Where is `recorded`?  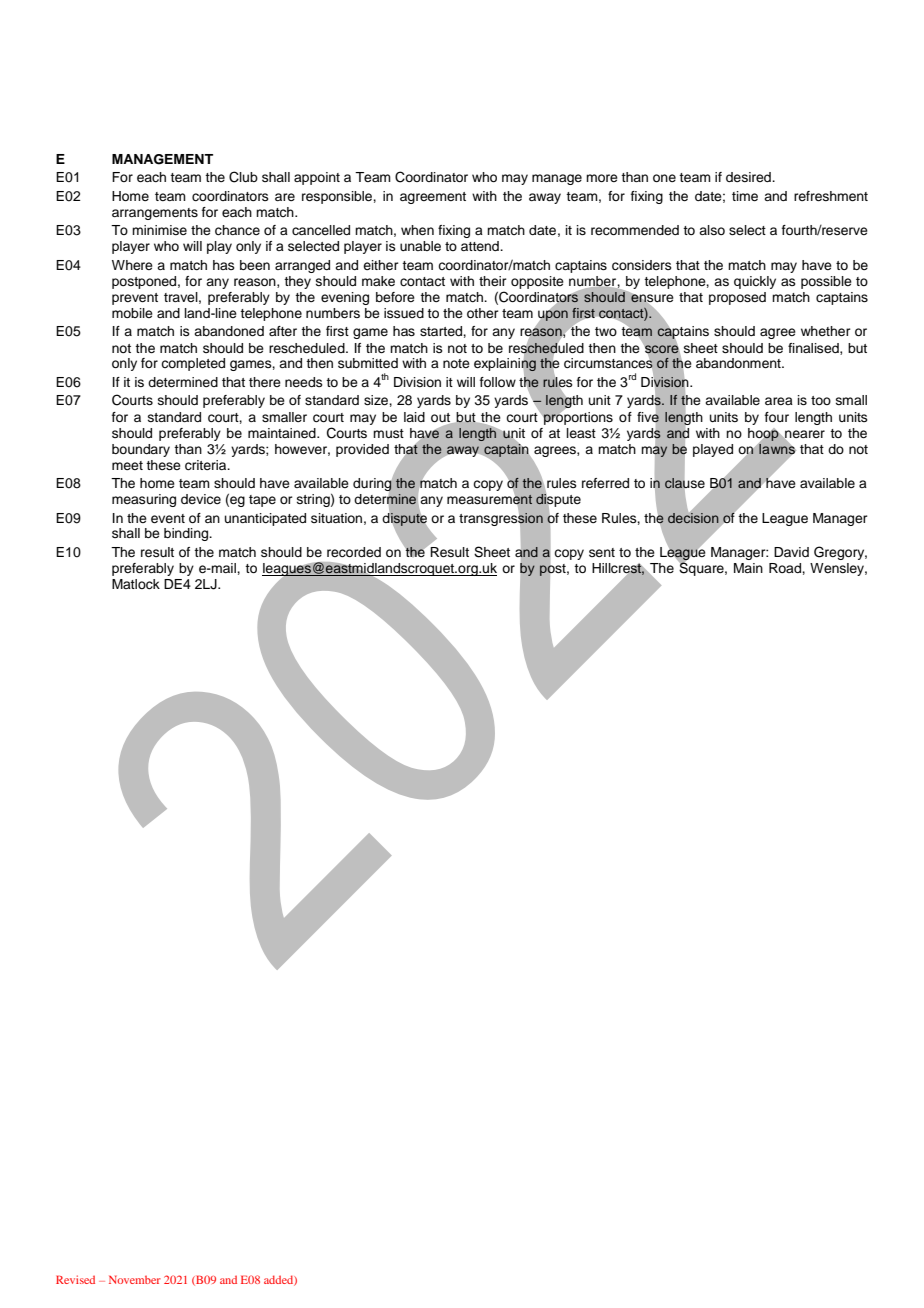
recorded is located at coordinates (354, 552).
